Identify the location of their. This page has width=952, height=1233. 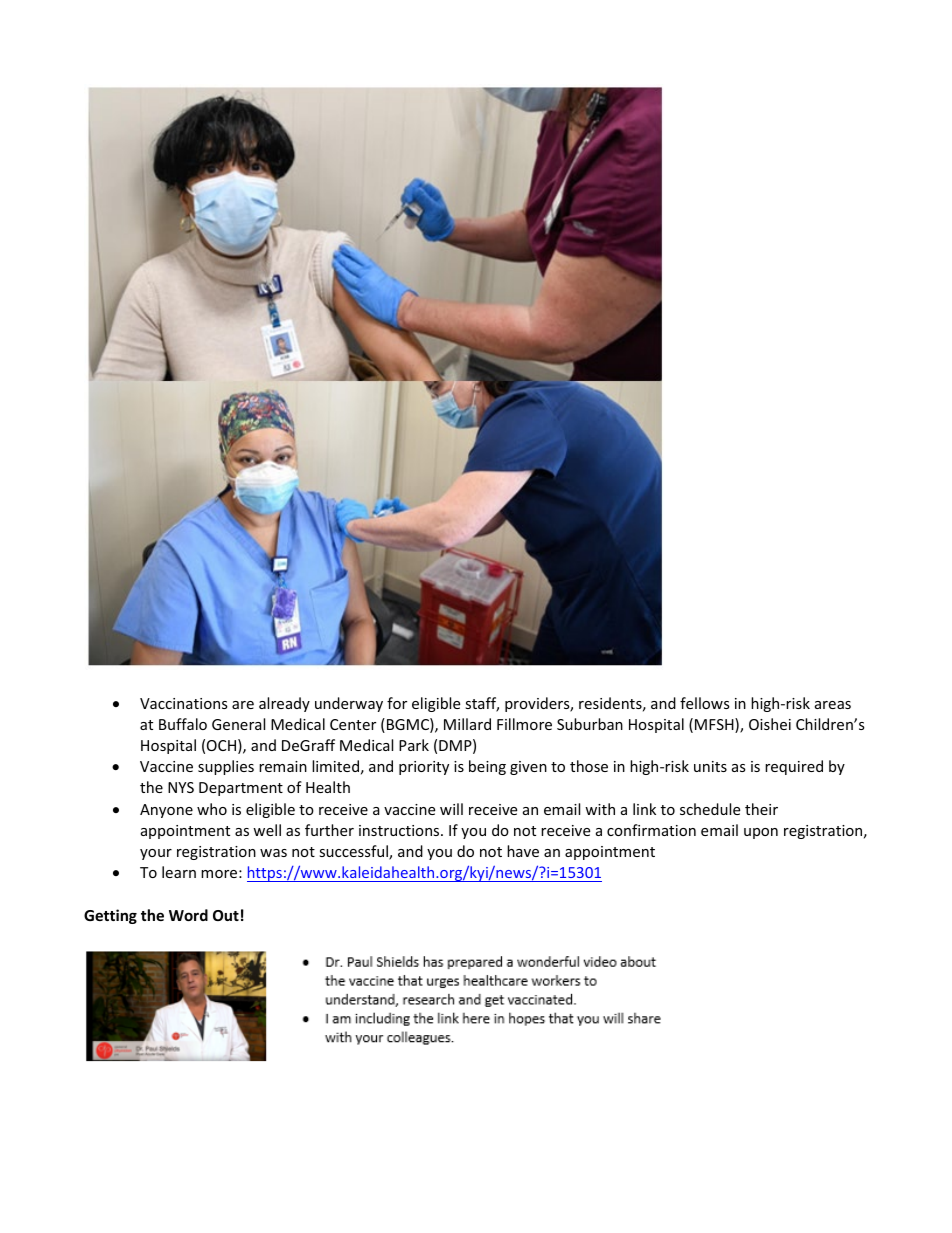
(761, 809).
